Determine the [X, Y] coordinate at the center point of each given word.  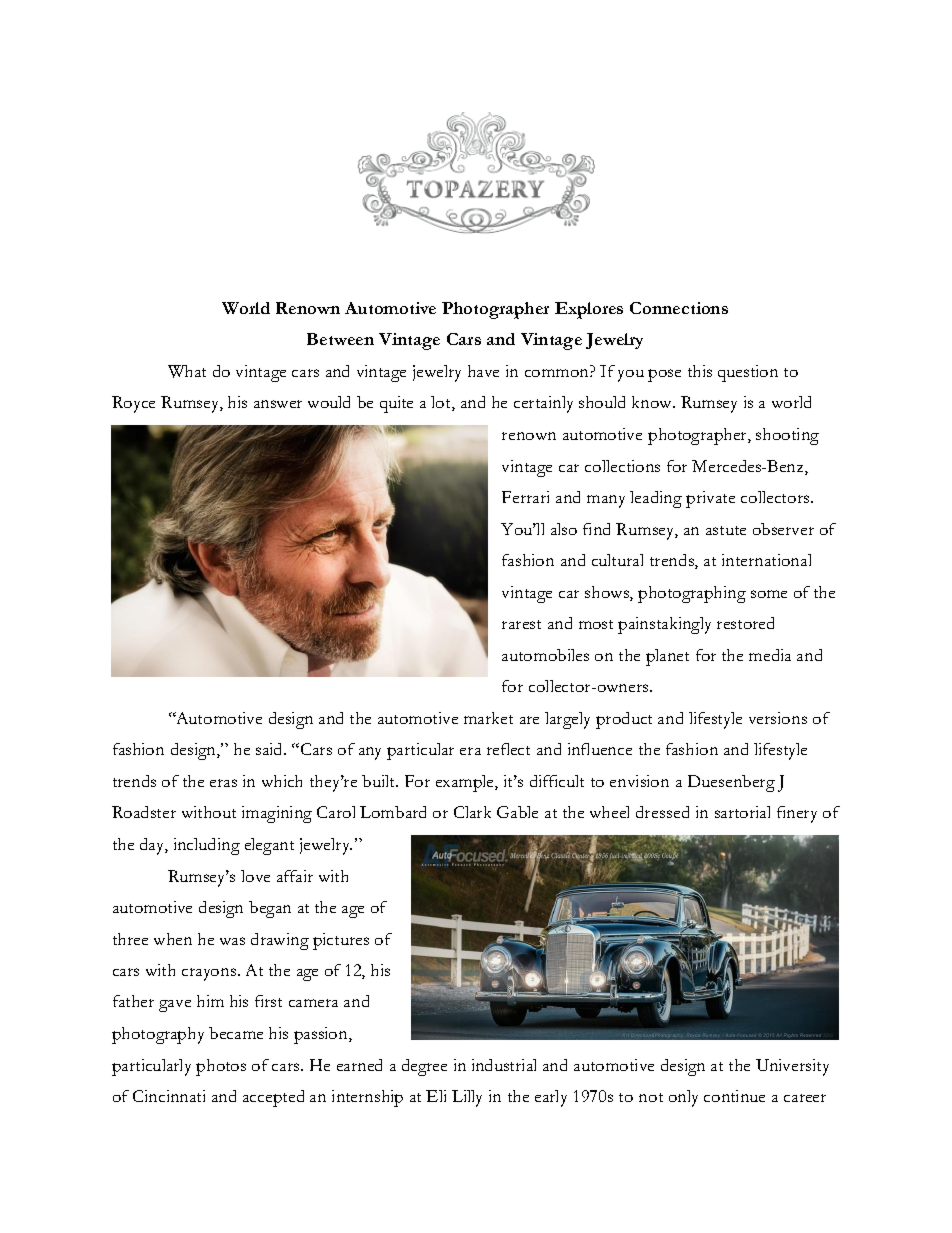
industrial [504, 1065]
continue [734, 1096]
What [187, 371]
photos [221, 1067]
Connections [679, 308]
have [483, 371]
